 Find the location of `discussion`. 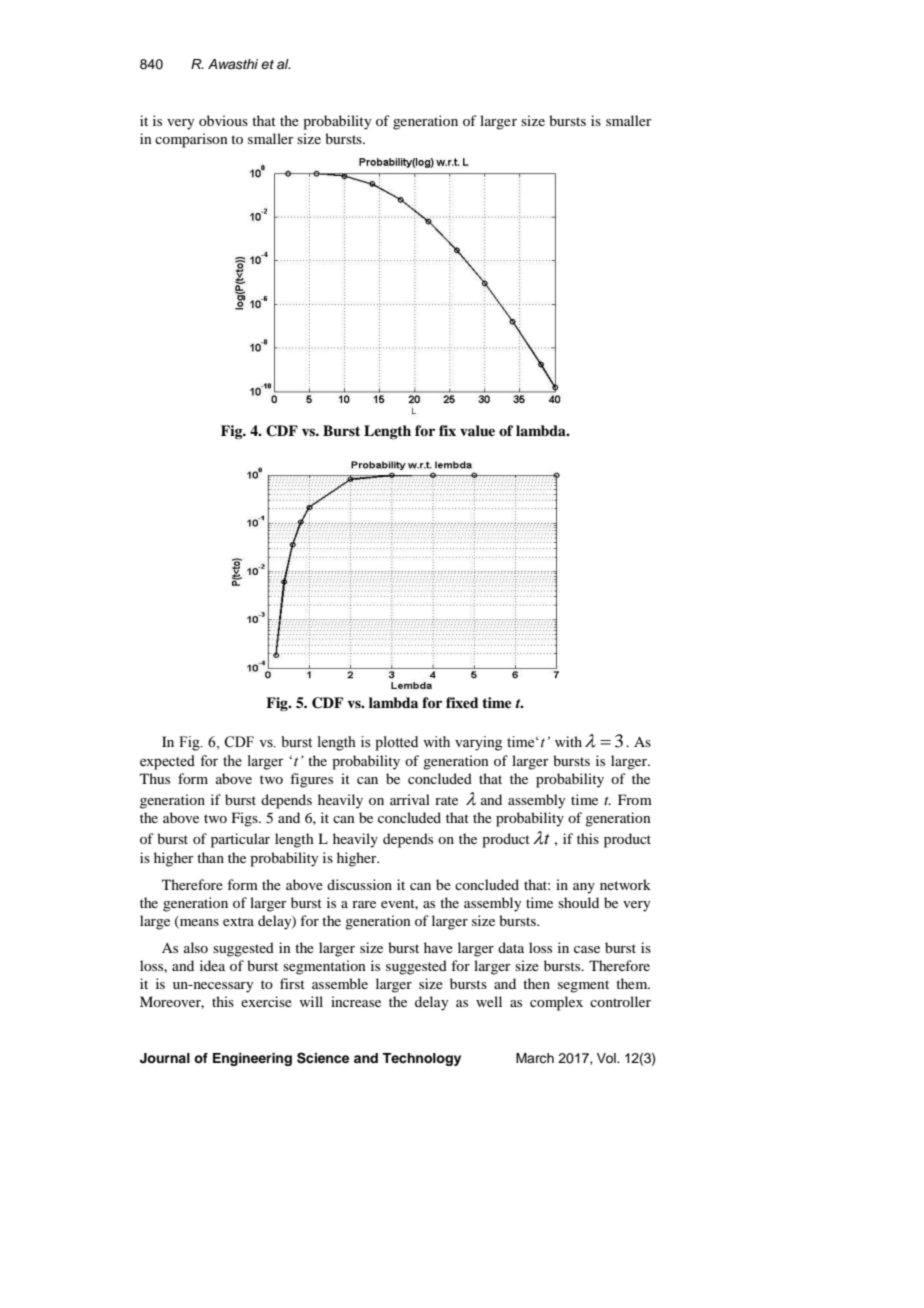

discussion is located at coordinates (359, 884).
